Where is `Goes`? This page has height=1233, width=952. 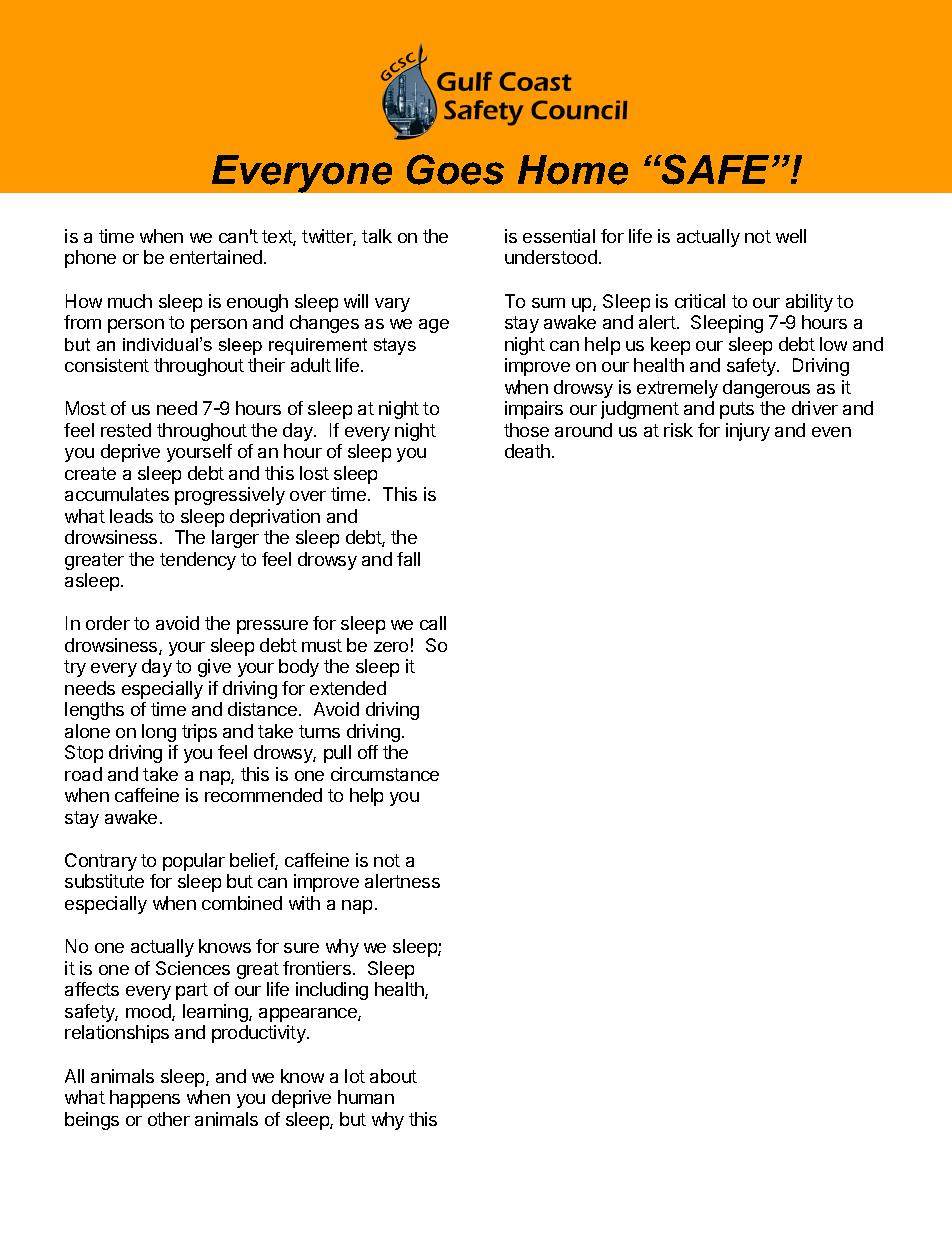
Goes is located at coordinates (455, 169).
